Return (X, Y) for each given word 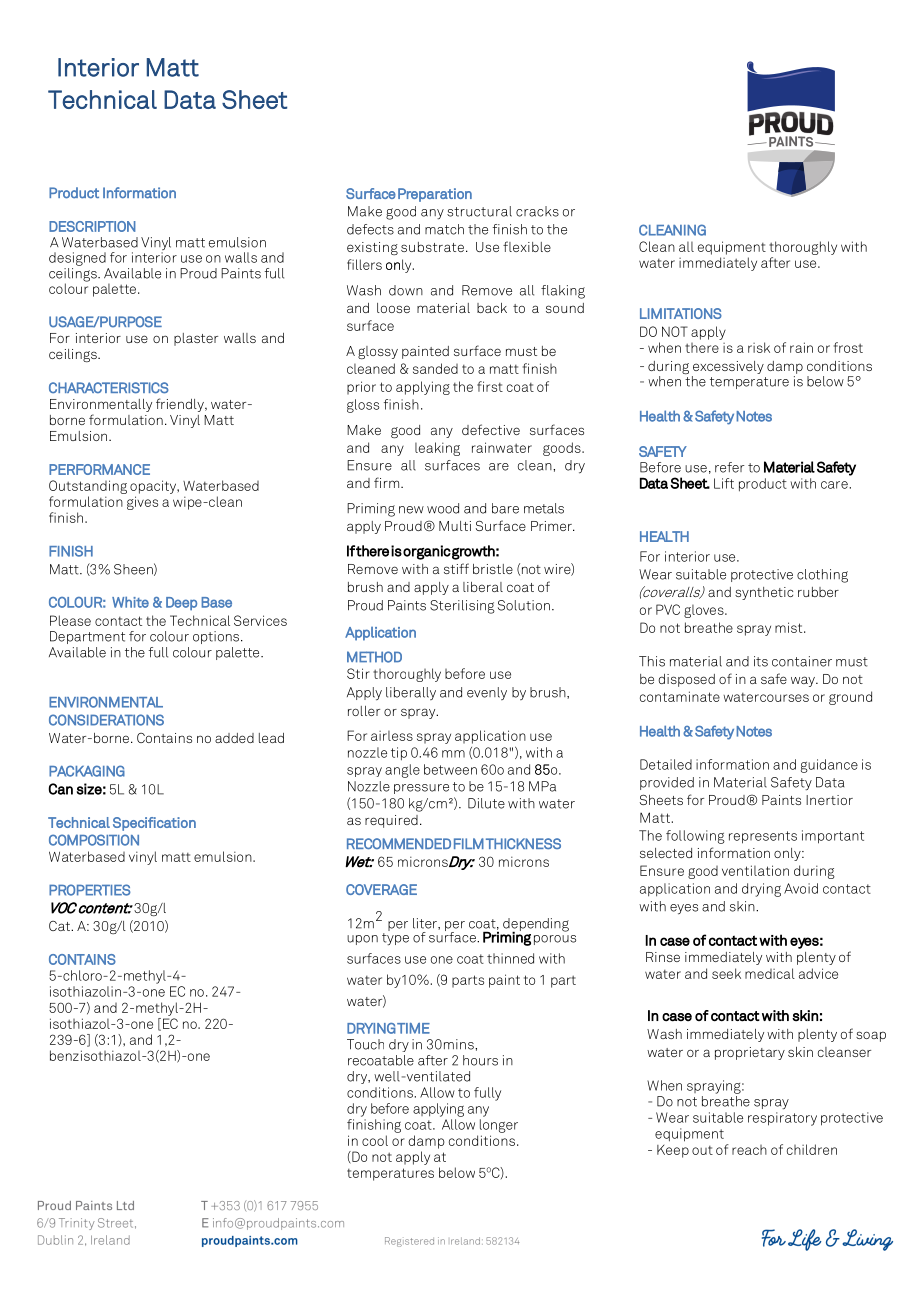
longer (499, 1126)
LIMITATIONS (681, 313)
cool (375, 1140)
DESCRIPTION (92, 226)
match (444, 229)
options (217, 637)
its (761, 661)
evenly (487, 693)
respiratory (782, 1119)
